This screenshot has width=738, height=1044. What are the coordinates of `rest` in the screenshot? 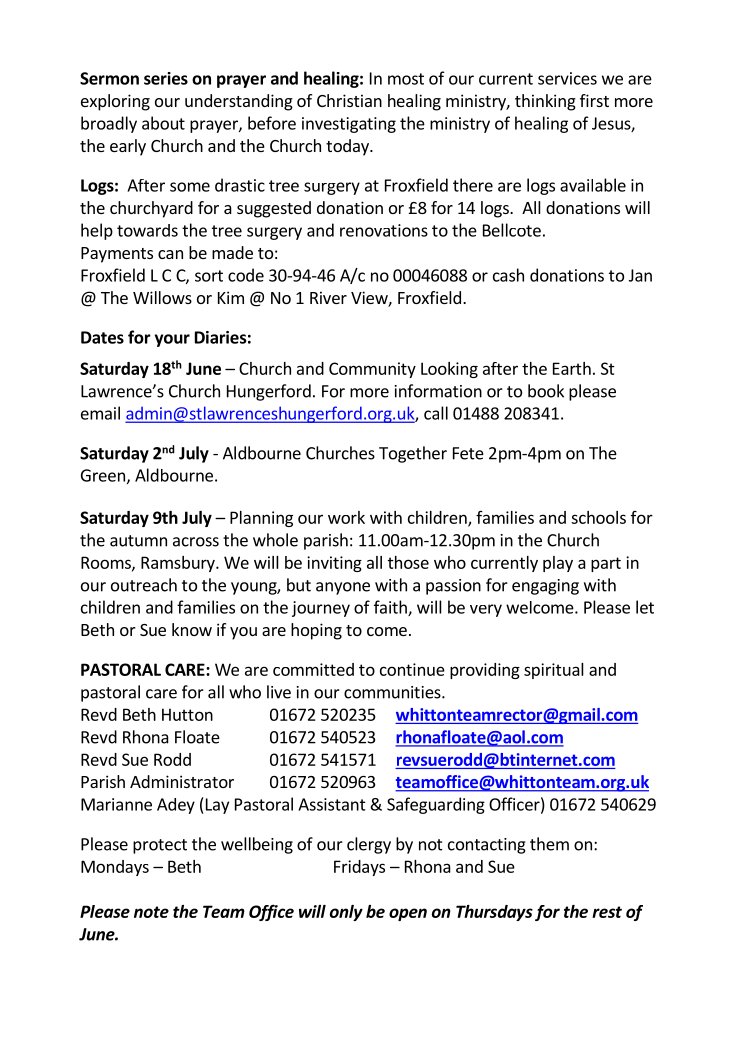 It's located at (607, 912).
